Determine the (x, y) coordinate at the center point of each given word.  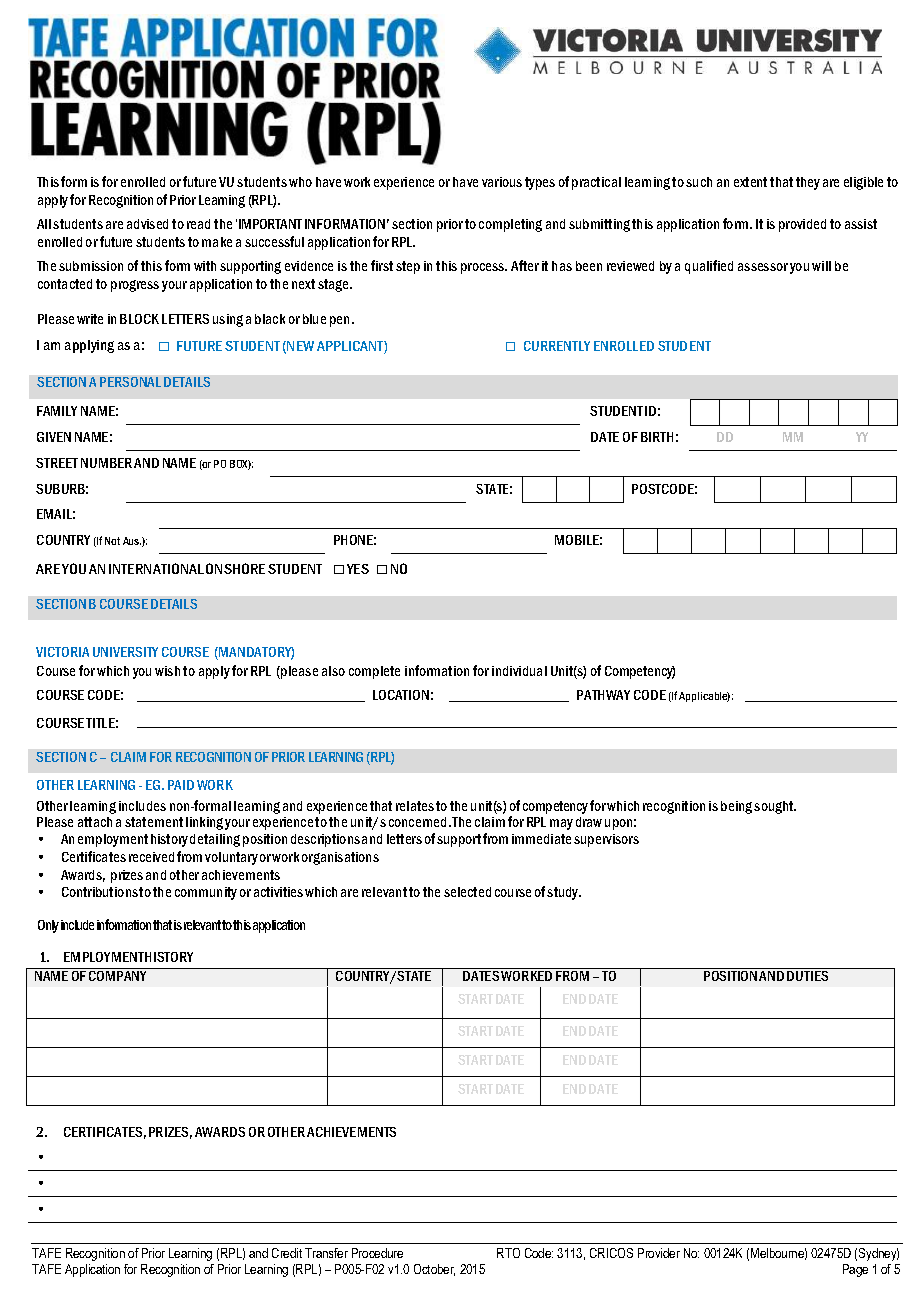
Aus (132, 541)
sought (775, 807)
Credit (287, 1253)
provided (802, 225)
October (434, 1270)
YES (358, 569)
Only (48, 926)
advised (147, 224)
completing (510, 225)
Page (855, 1270)
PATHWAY (603, 695)
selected (467, 892)
